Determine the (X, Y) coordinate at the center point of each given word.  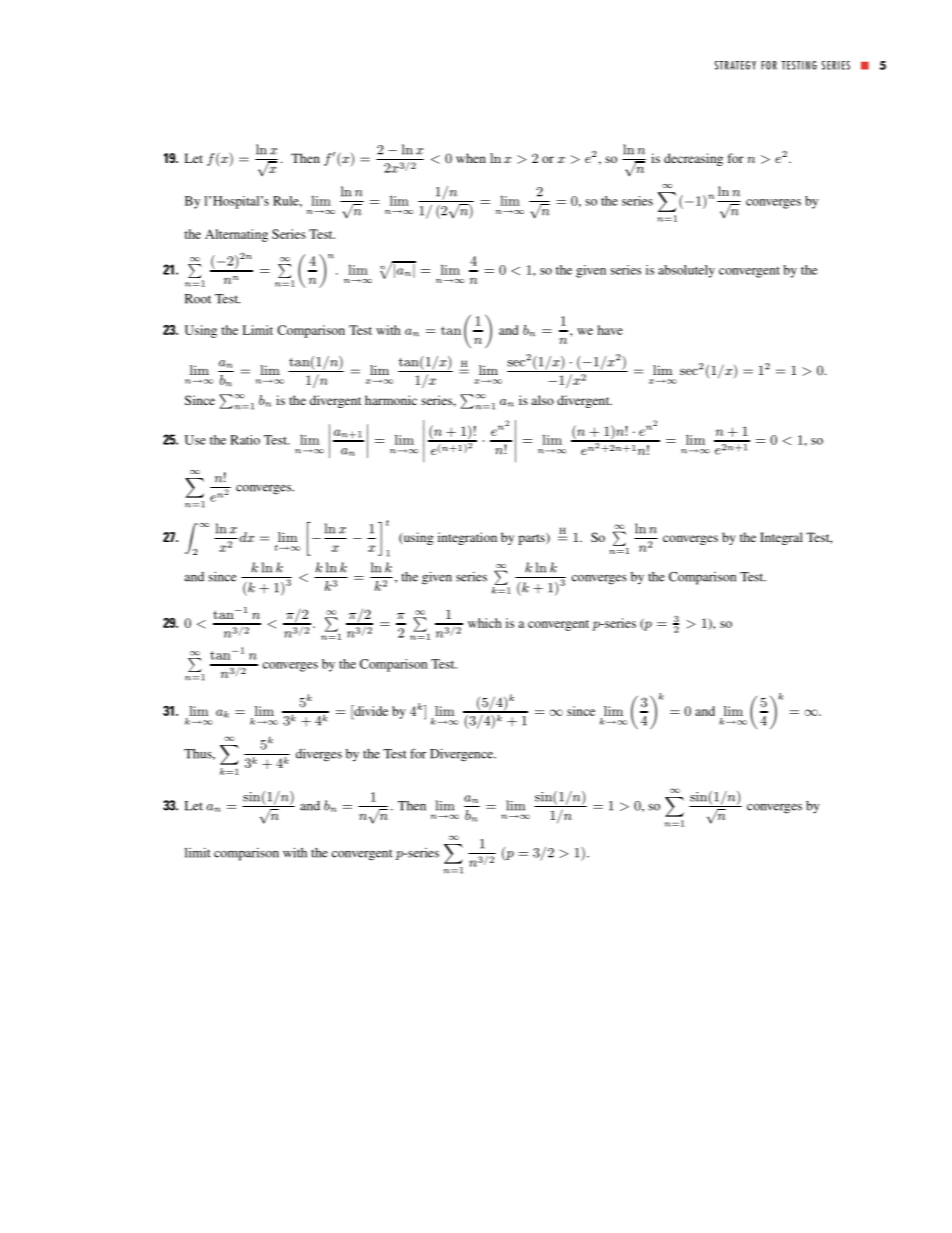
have (610, 330)
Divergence (462, 755)
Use (195, 440)
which (484, 623)
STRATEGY (735, 65)
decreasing (693, 159)
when (471, 158)
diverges (319, 755)
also (543, 400)
